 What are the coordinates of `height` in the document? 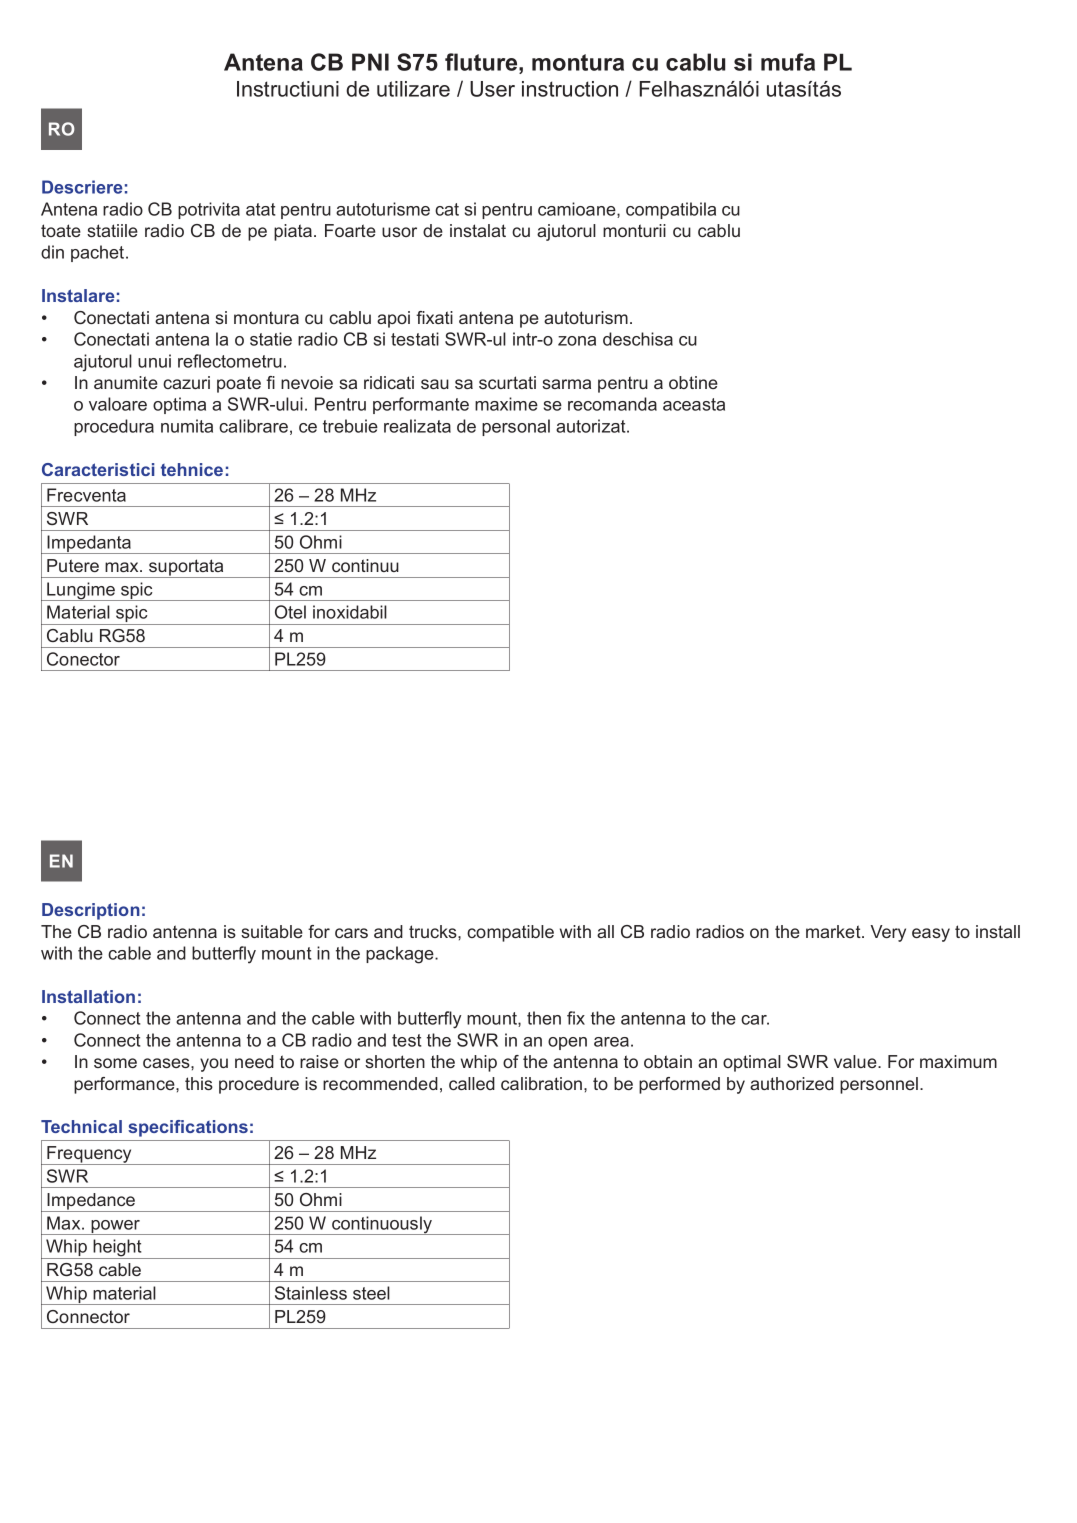 It's located at (117, 1249).
